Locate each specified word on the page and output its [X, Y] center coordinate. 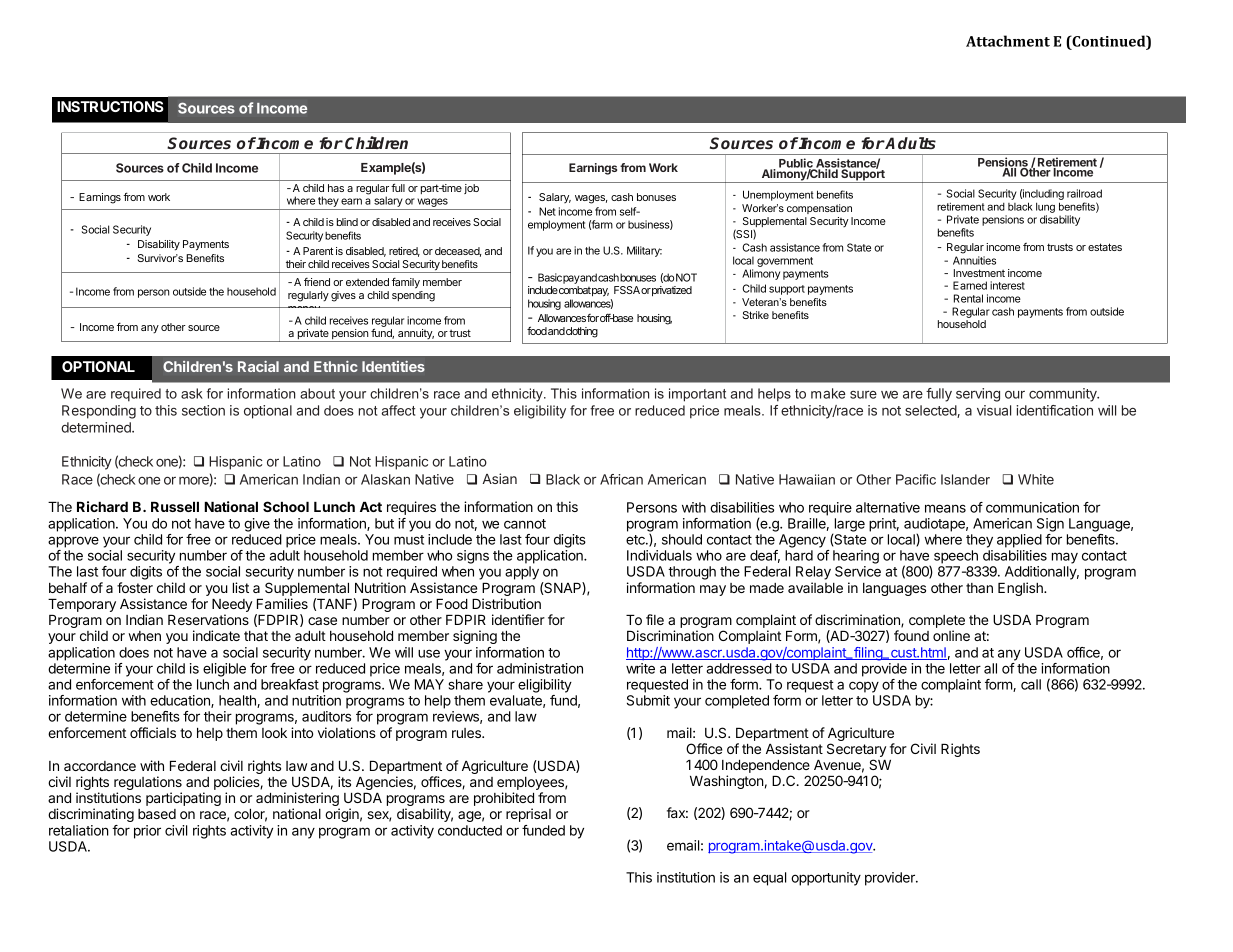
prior [147, 832]
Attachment [1008, 41]
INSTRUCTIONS [110, 106]
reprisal [528, 815]
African [621, 479]
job [471, 189]
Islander [965, 479]
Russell [175, 507]
